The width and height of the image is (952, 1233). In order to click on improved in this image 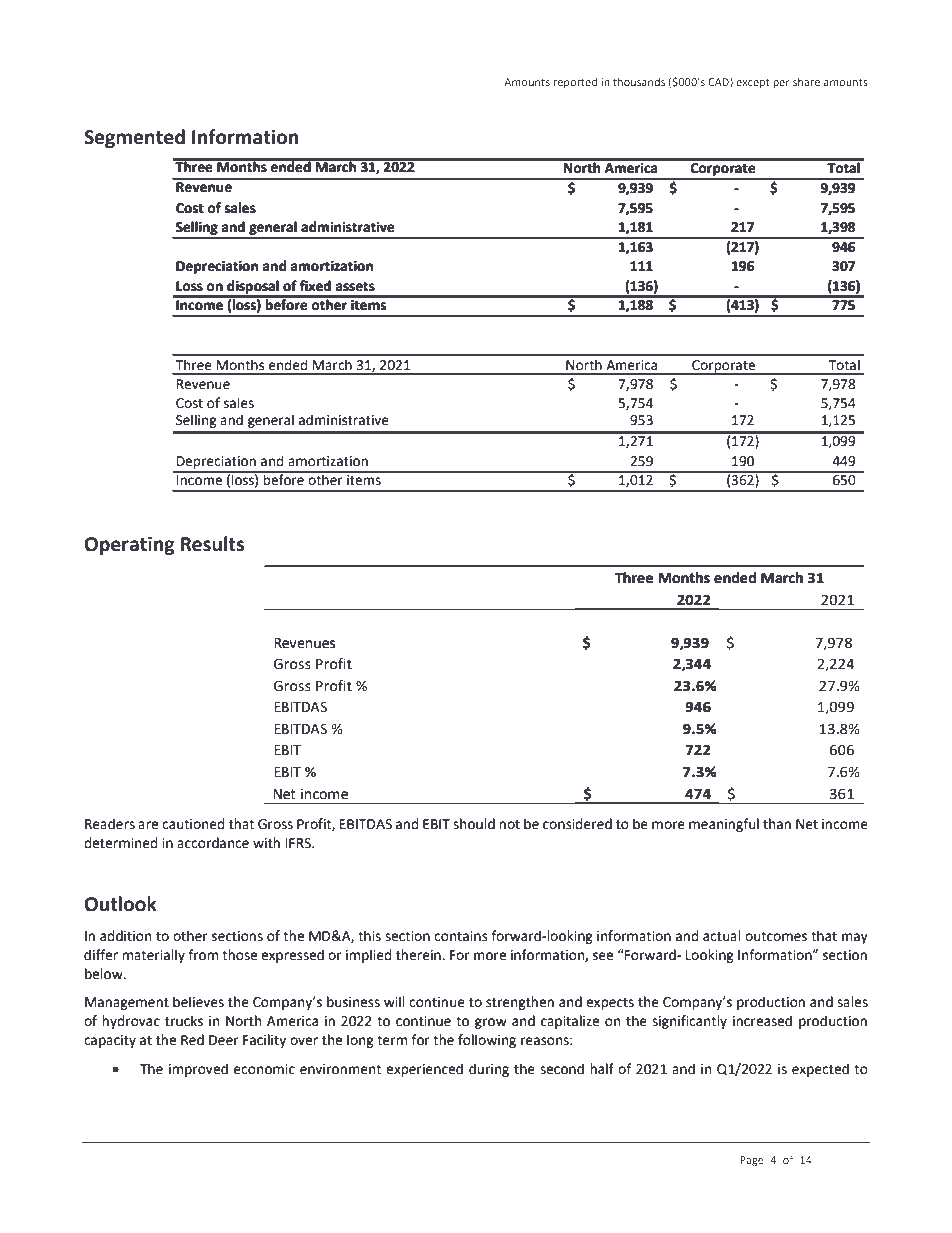, I will do `click(198, 1070)`.
